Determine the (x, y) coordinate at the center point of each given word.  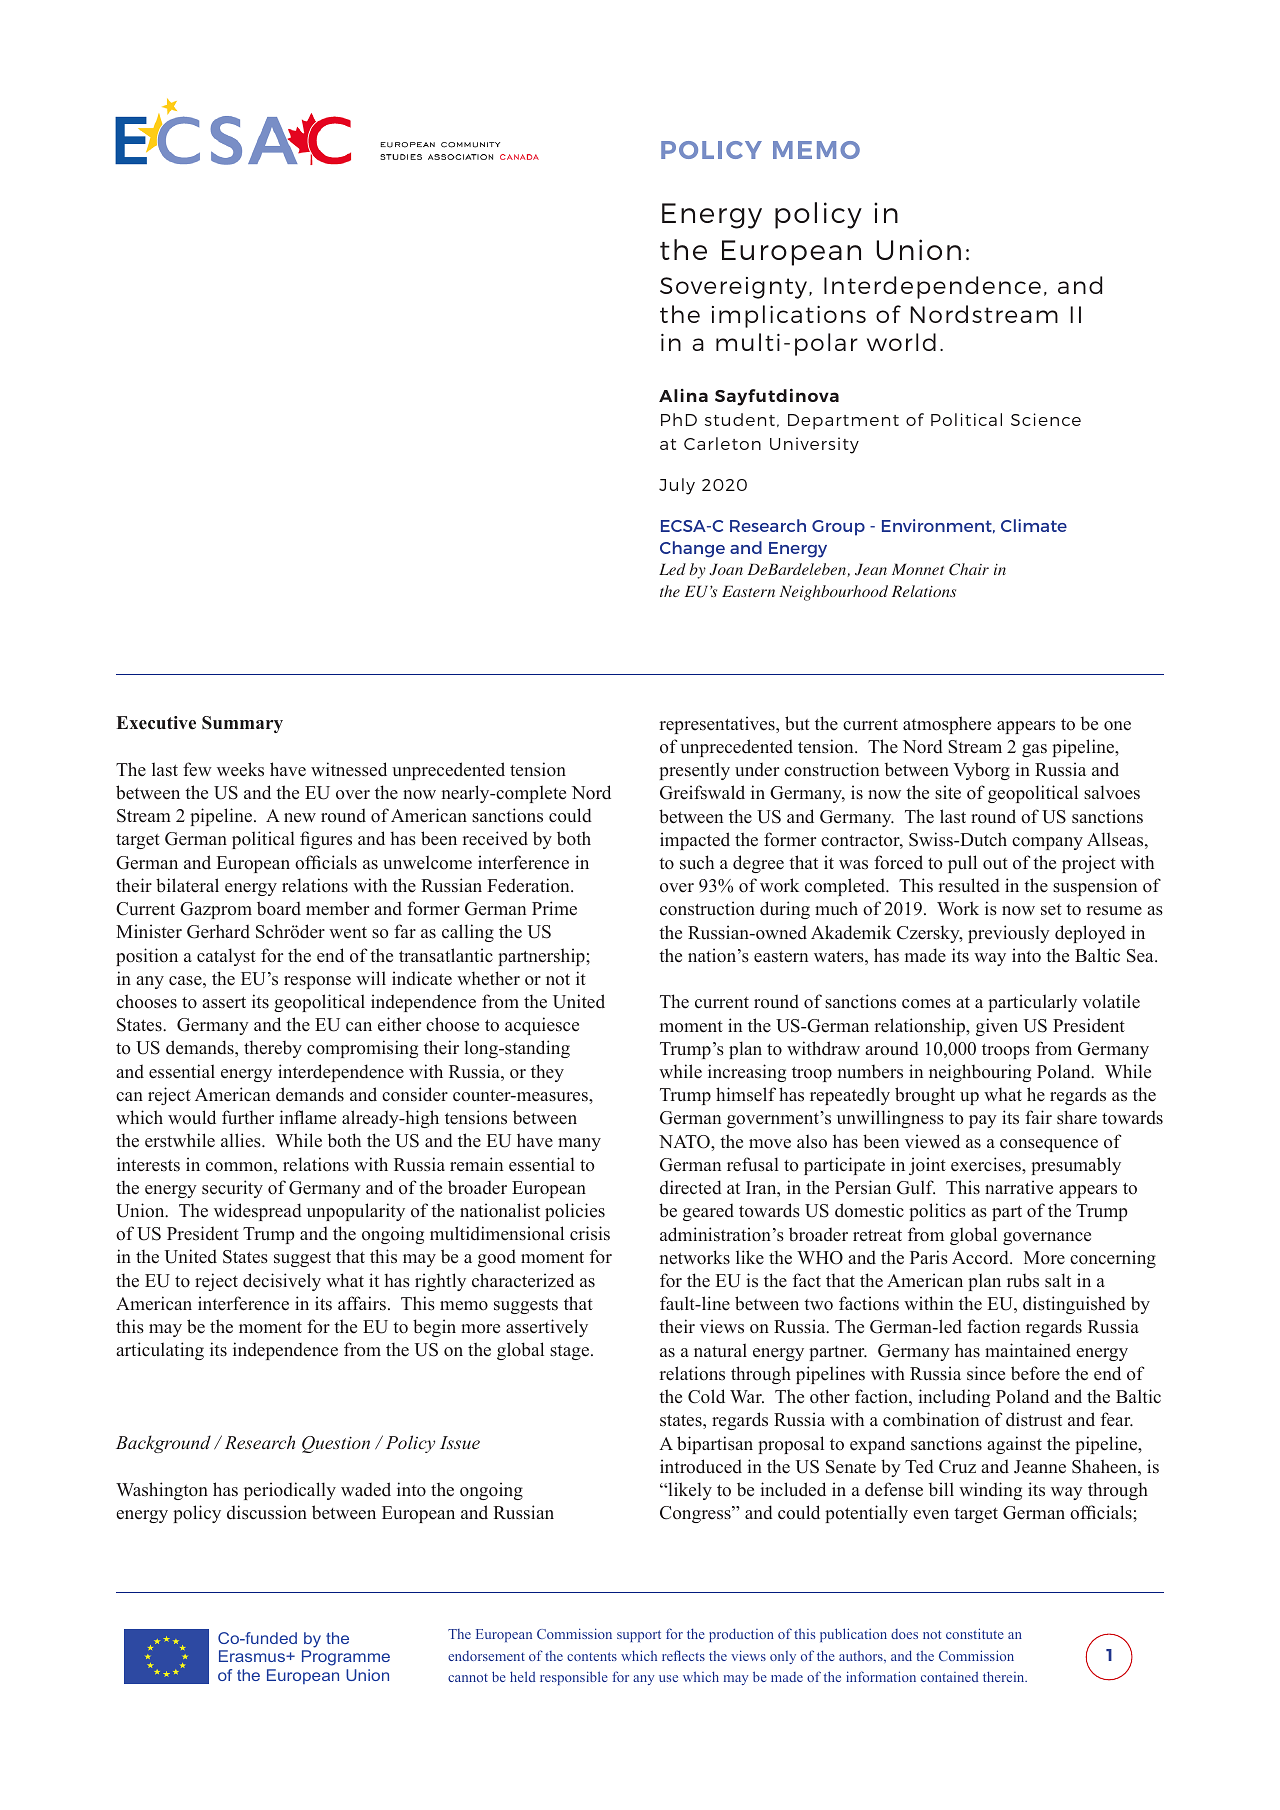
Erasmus (253, 1656)
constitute (975, 1633)
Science (1046, 419)
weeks (240, 769)
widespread (258, 1212)
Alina (683, 395)
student (740, 419)
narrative (1019, 1187)
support (639, 1636)
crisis (590, 1233)
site (948, 792)
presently (694, 771)
